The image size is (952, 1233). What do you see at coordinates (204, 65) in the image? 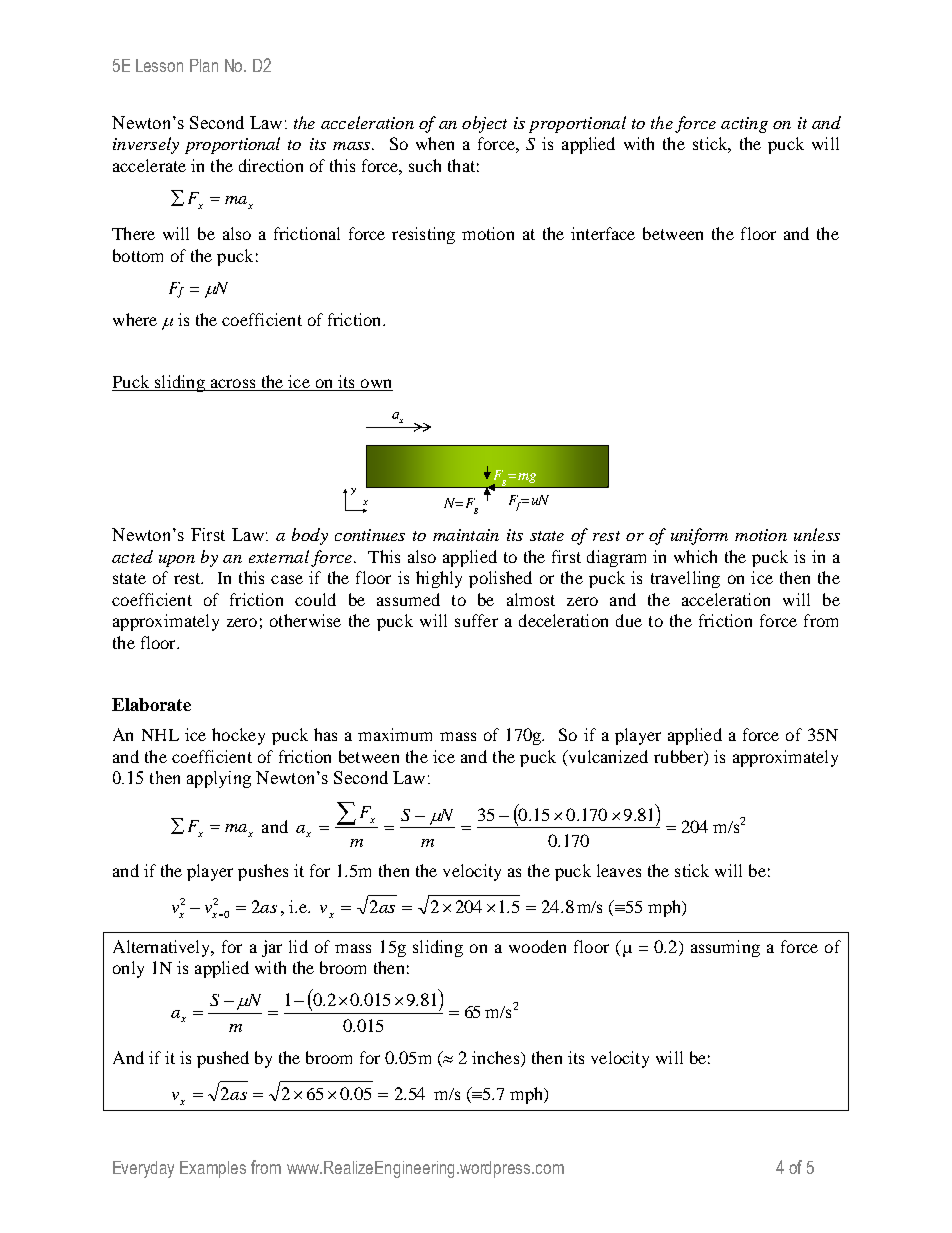
I see `Plan` at bounding box center [204, 65].
